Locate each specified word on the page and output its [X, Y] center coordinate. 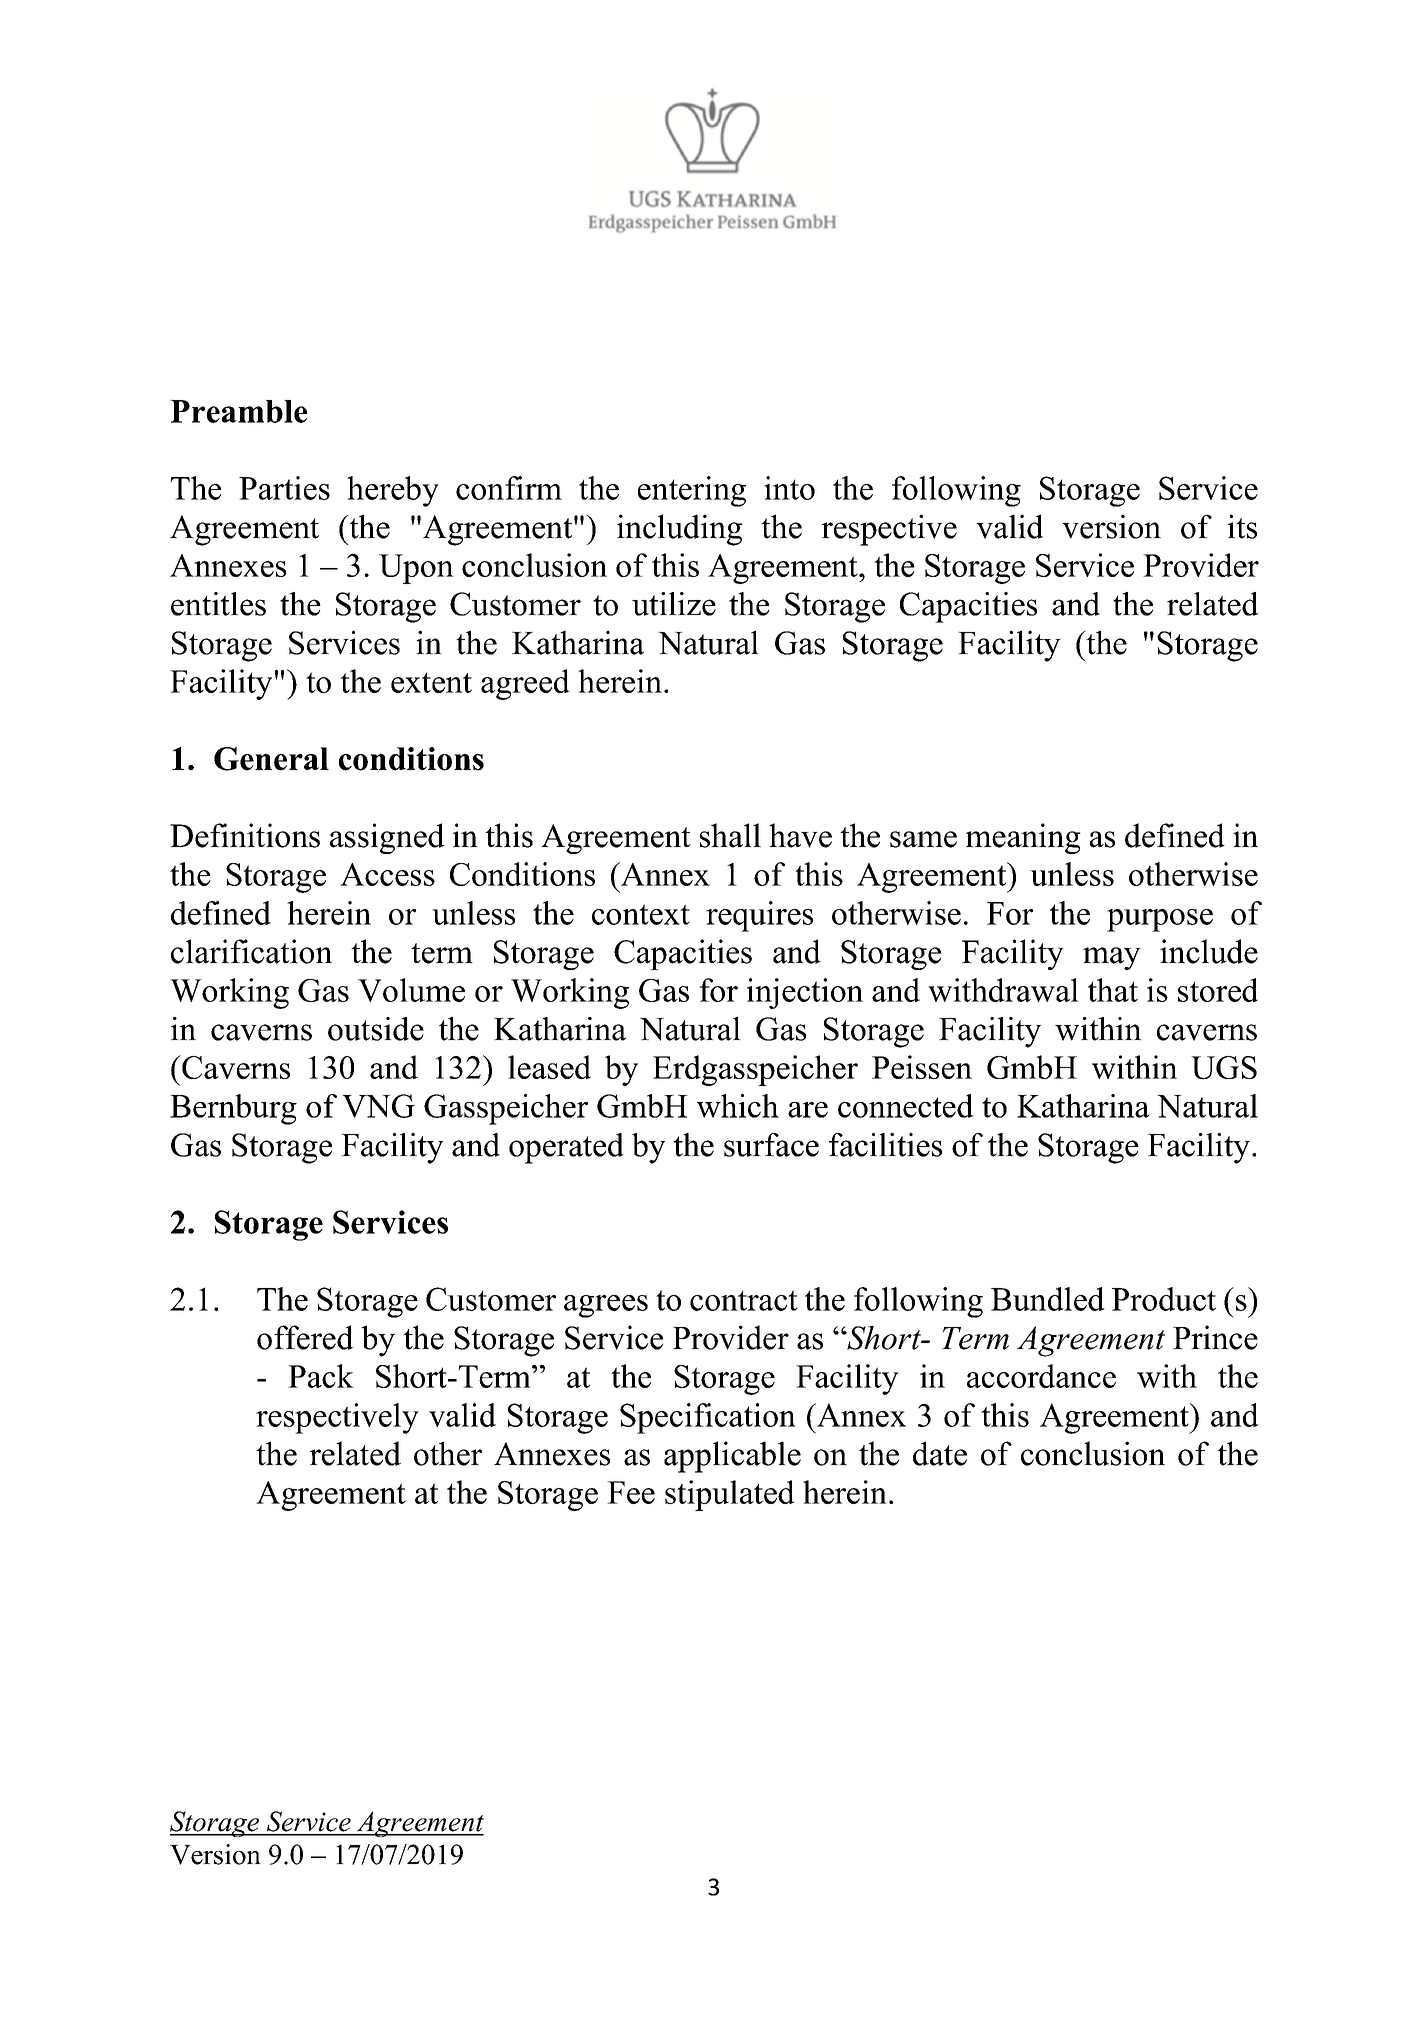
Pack [321, 1376]
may [1112, 958]
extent [431, 682]
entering [692, 491]
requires [759, 916]
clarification [251, 951]
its [1242, 526]
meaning [1023, 838]
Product [1164, 1299]
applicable [732, 1457]
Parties [284, 488]
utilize [674, 604]
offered [305, 1337]
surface [771, 1145]
